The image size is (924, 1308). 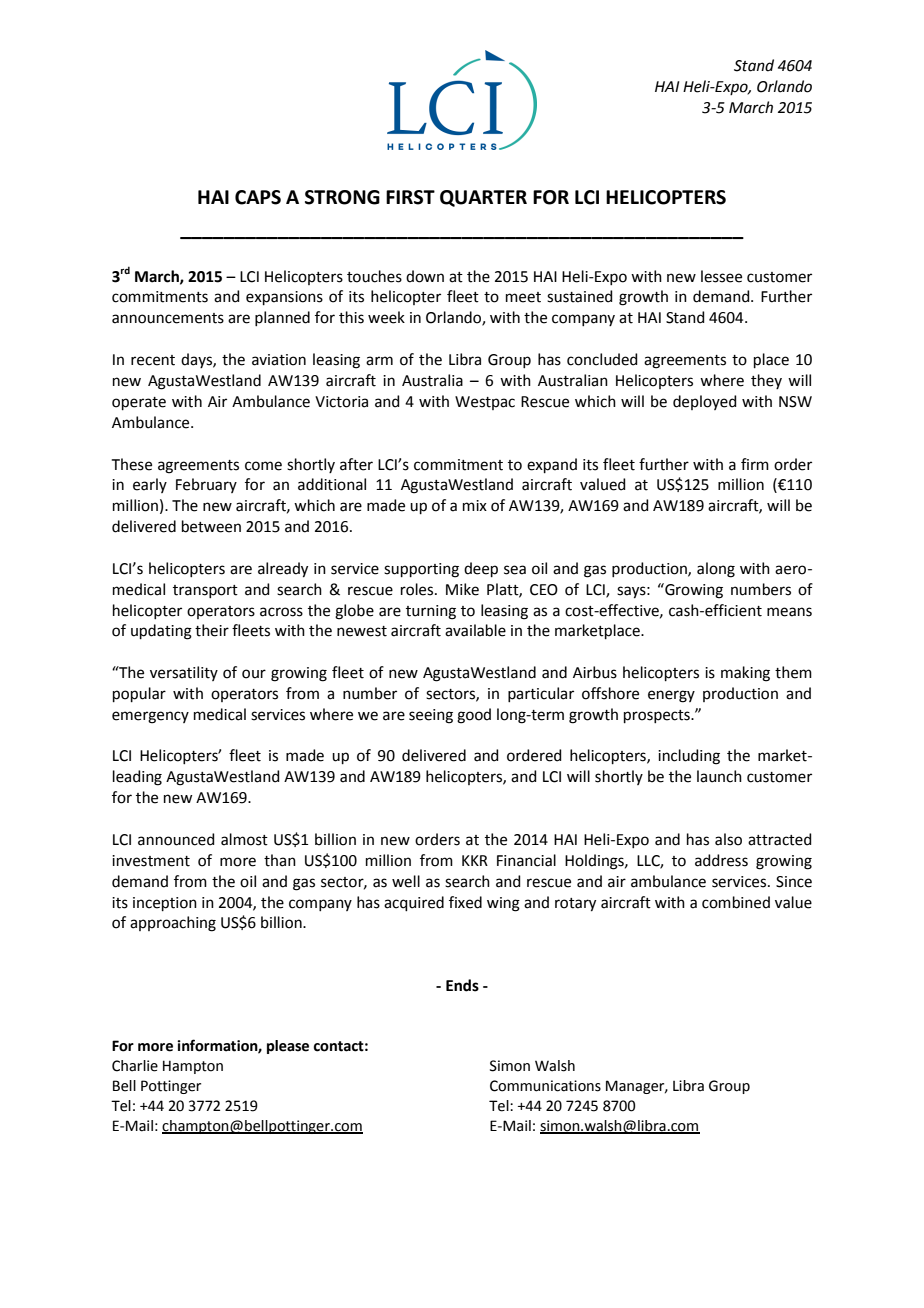 What do you see at coordinates (483, 198) in the screenshot?
I see `QUARTER` at bounding box center [483, 198].
